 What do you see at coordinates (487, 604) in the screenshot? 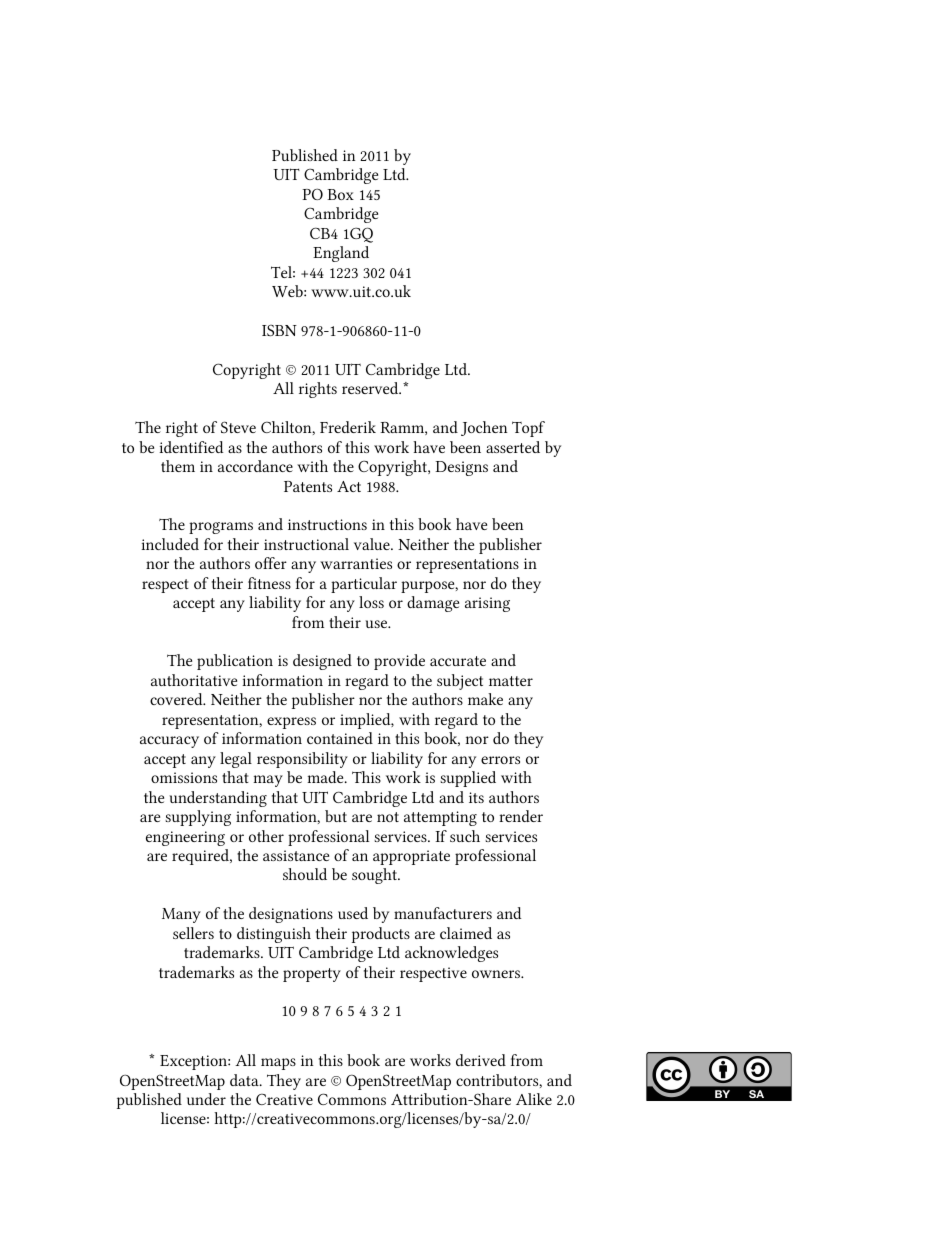
I see `arising` at bounding box center [487, 604].
